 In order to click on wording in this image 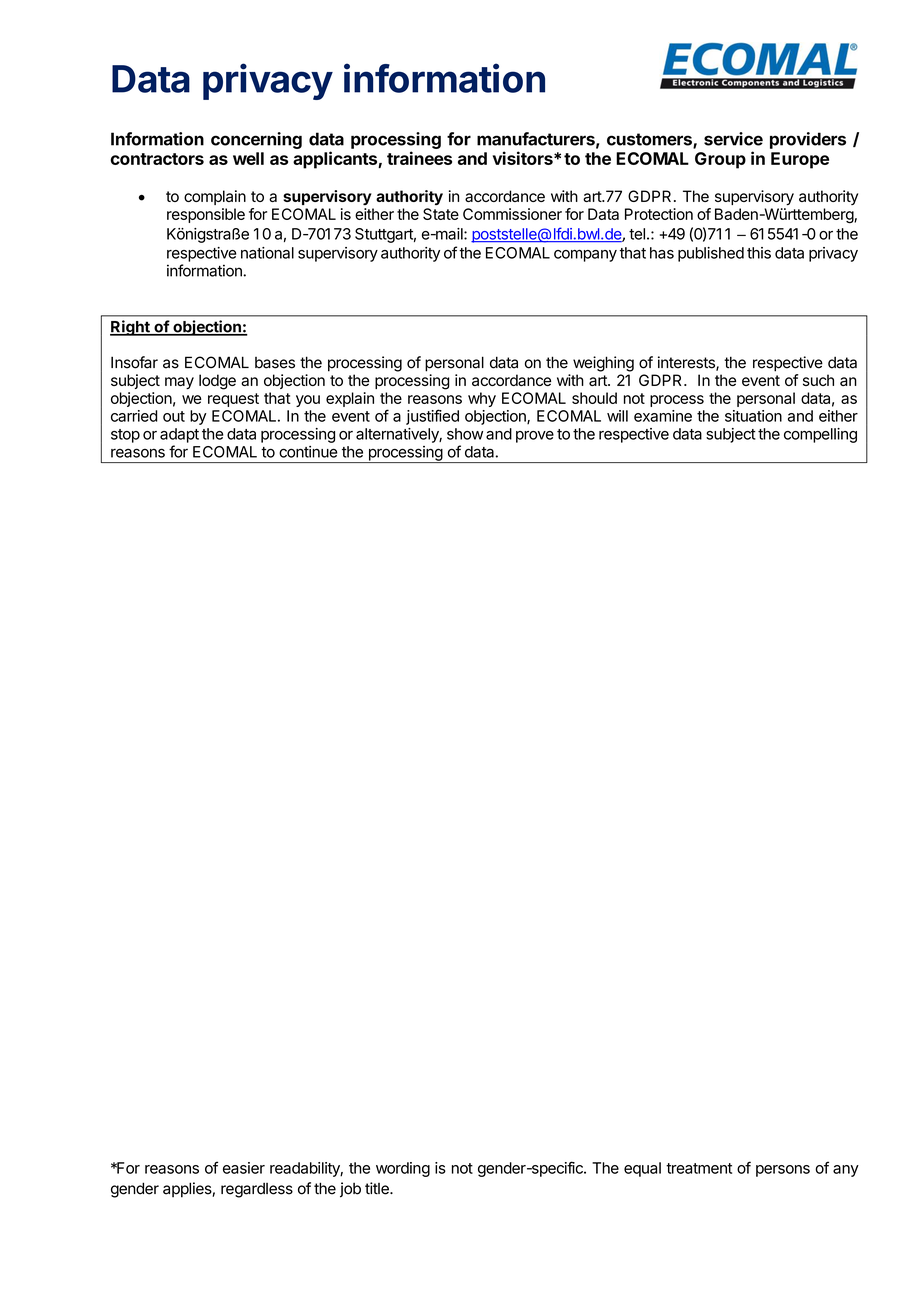, I will do `click(403, 1169)`.
